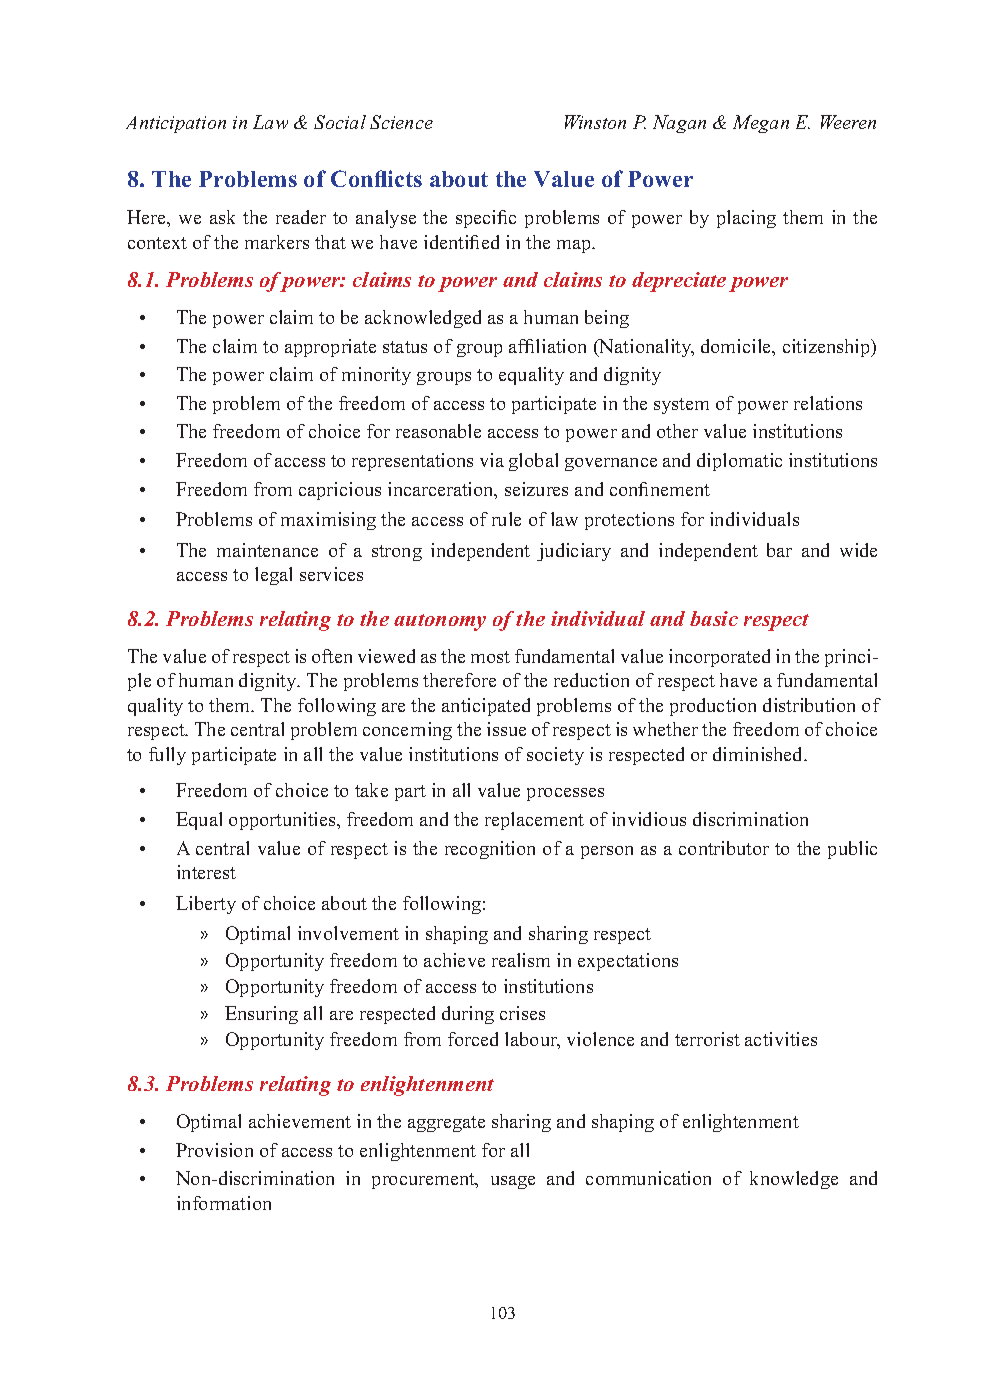 Image resolution: width=983 pixels, height=1388 pixels. What do you see at coordinates (214, 1150) in the page?
I see `Provision` at bounding box center [214, 1150].
